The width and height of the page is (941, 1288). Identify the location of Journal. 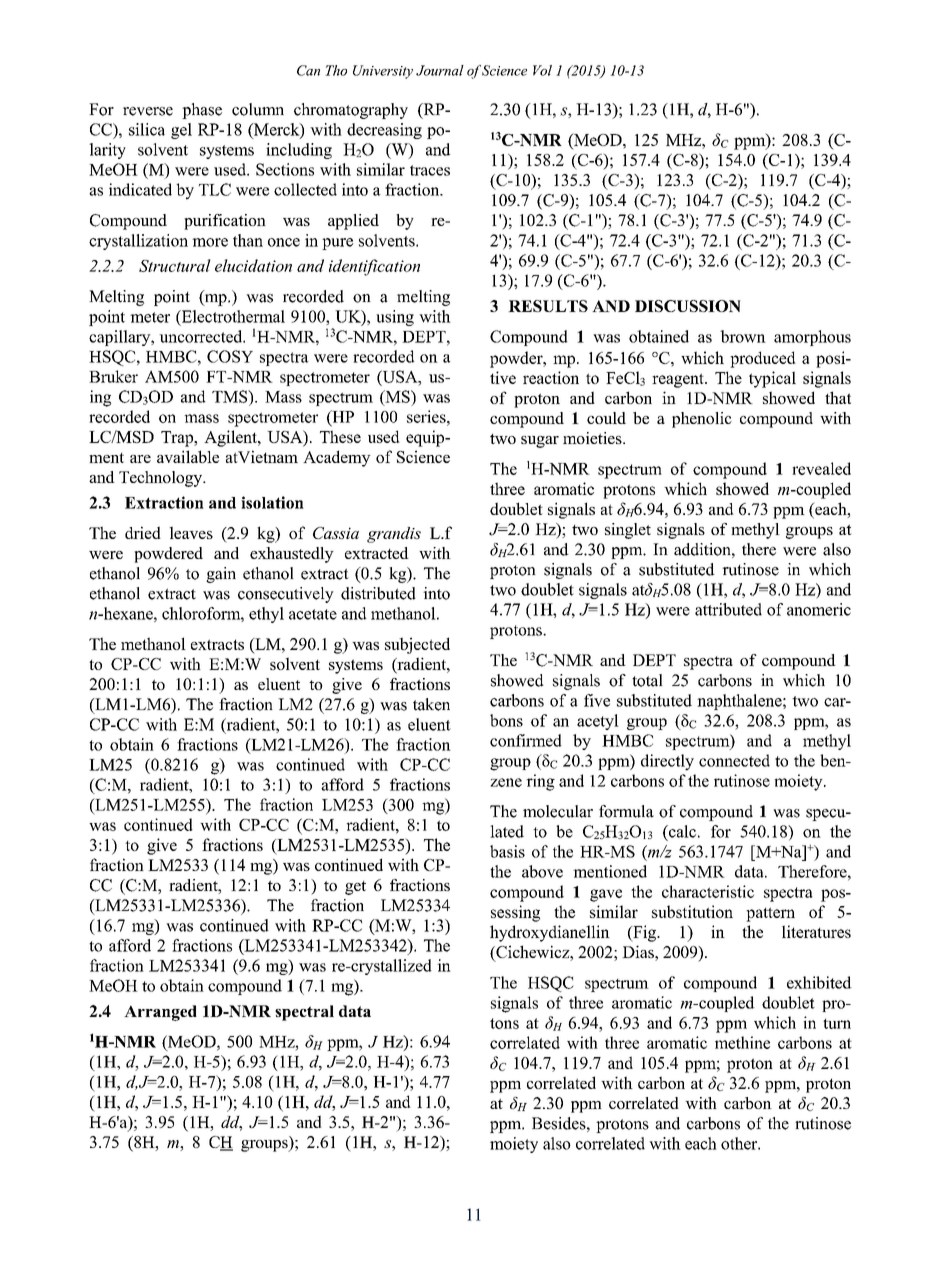
(440, 70).
